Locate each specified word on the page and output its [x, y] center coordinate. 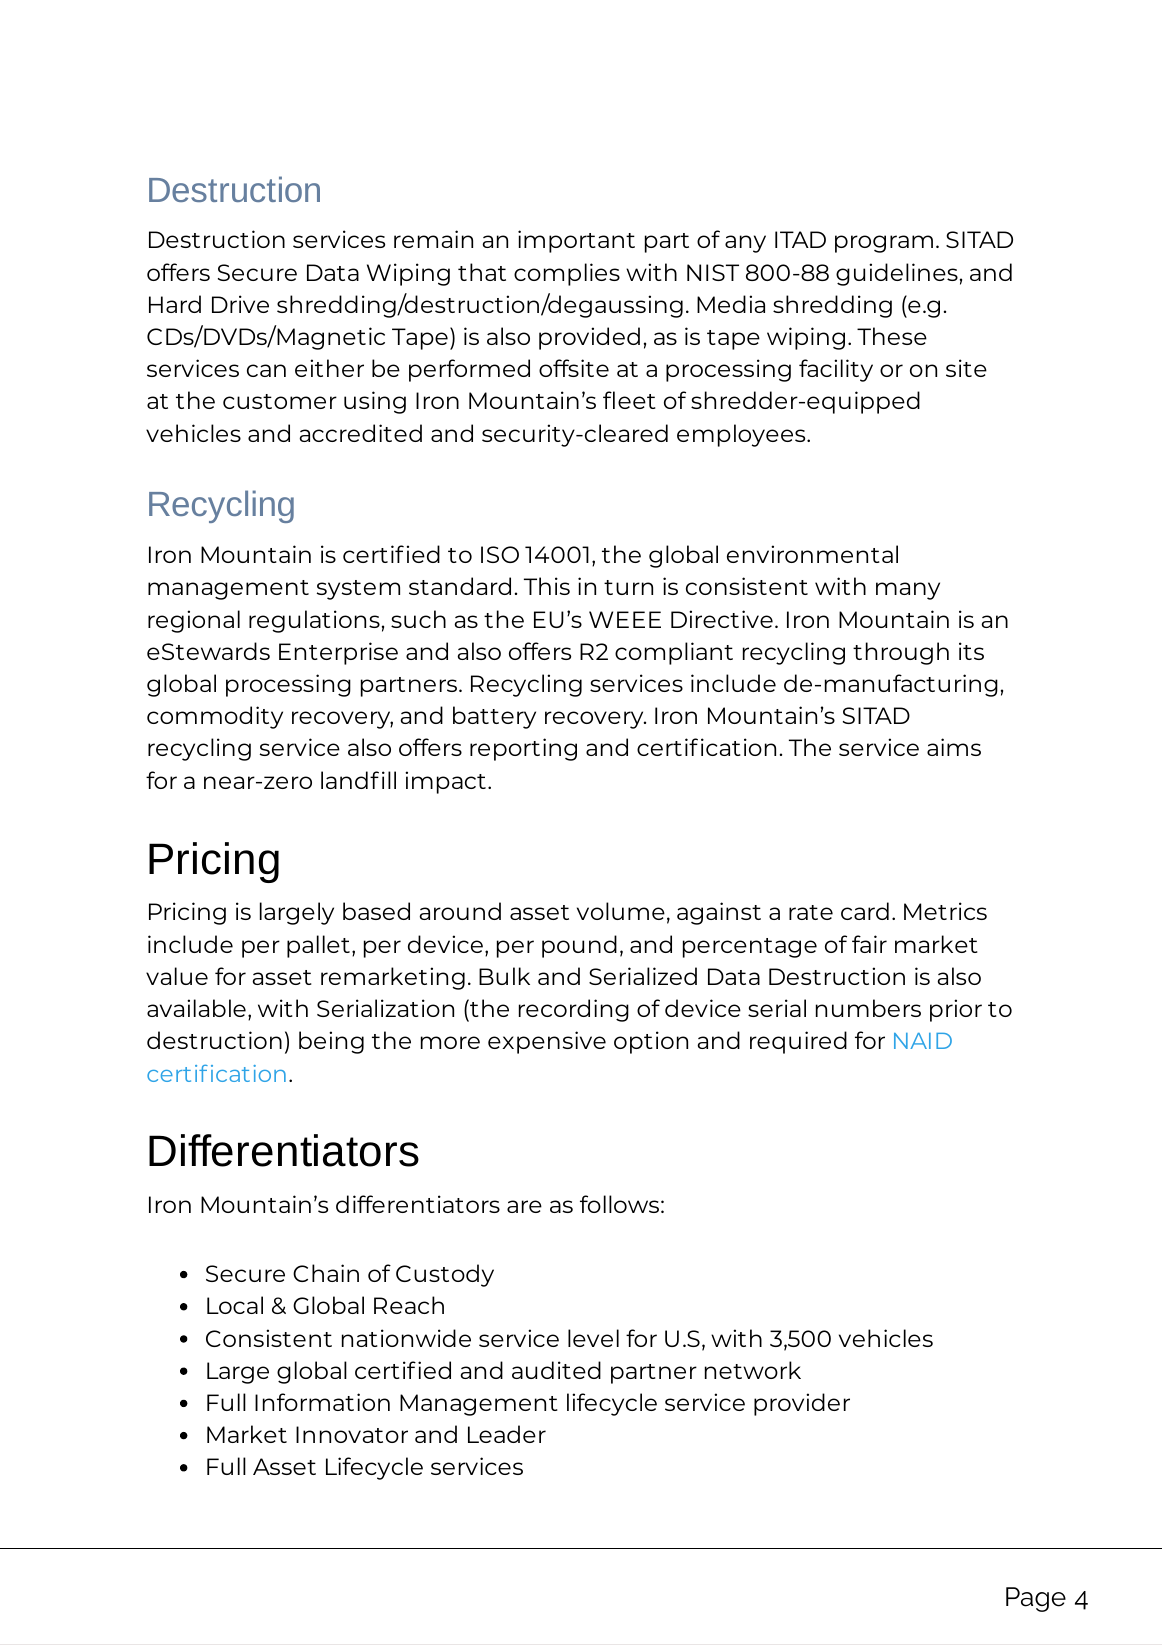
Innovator [352, 1434]
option [651, 1042]
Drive [240, 304]
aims [954, 747]
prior [956, 1010]
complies [567, 274]
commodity [215, 717]
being [331, 1042]
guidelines [897, 274]
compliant [674, 653]
